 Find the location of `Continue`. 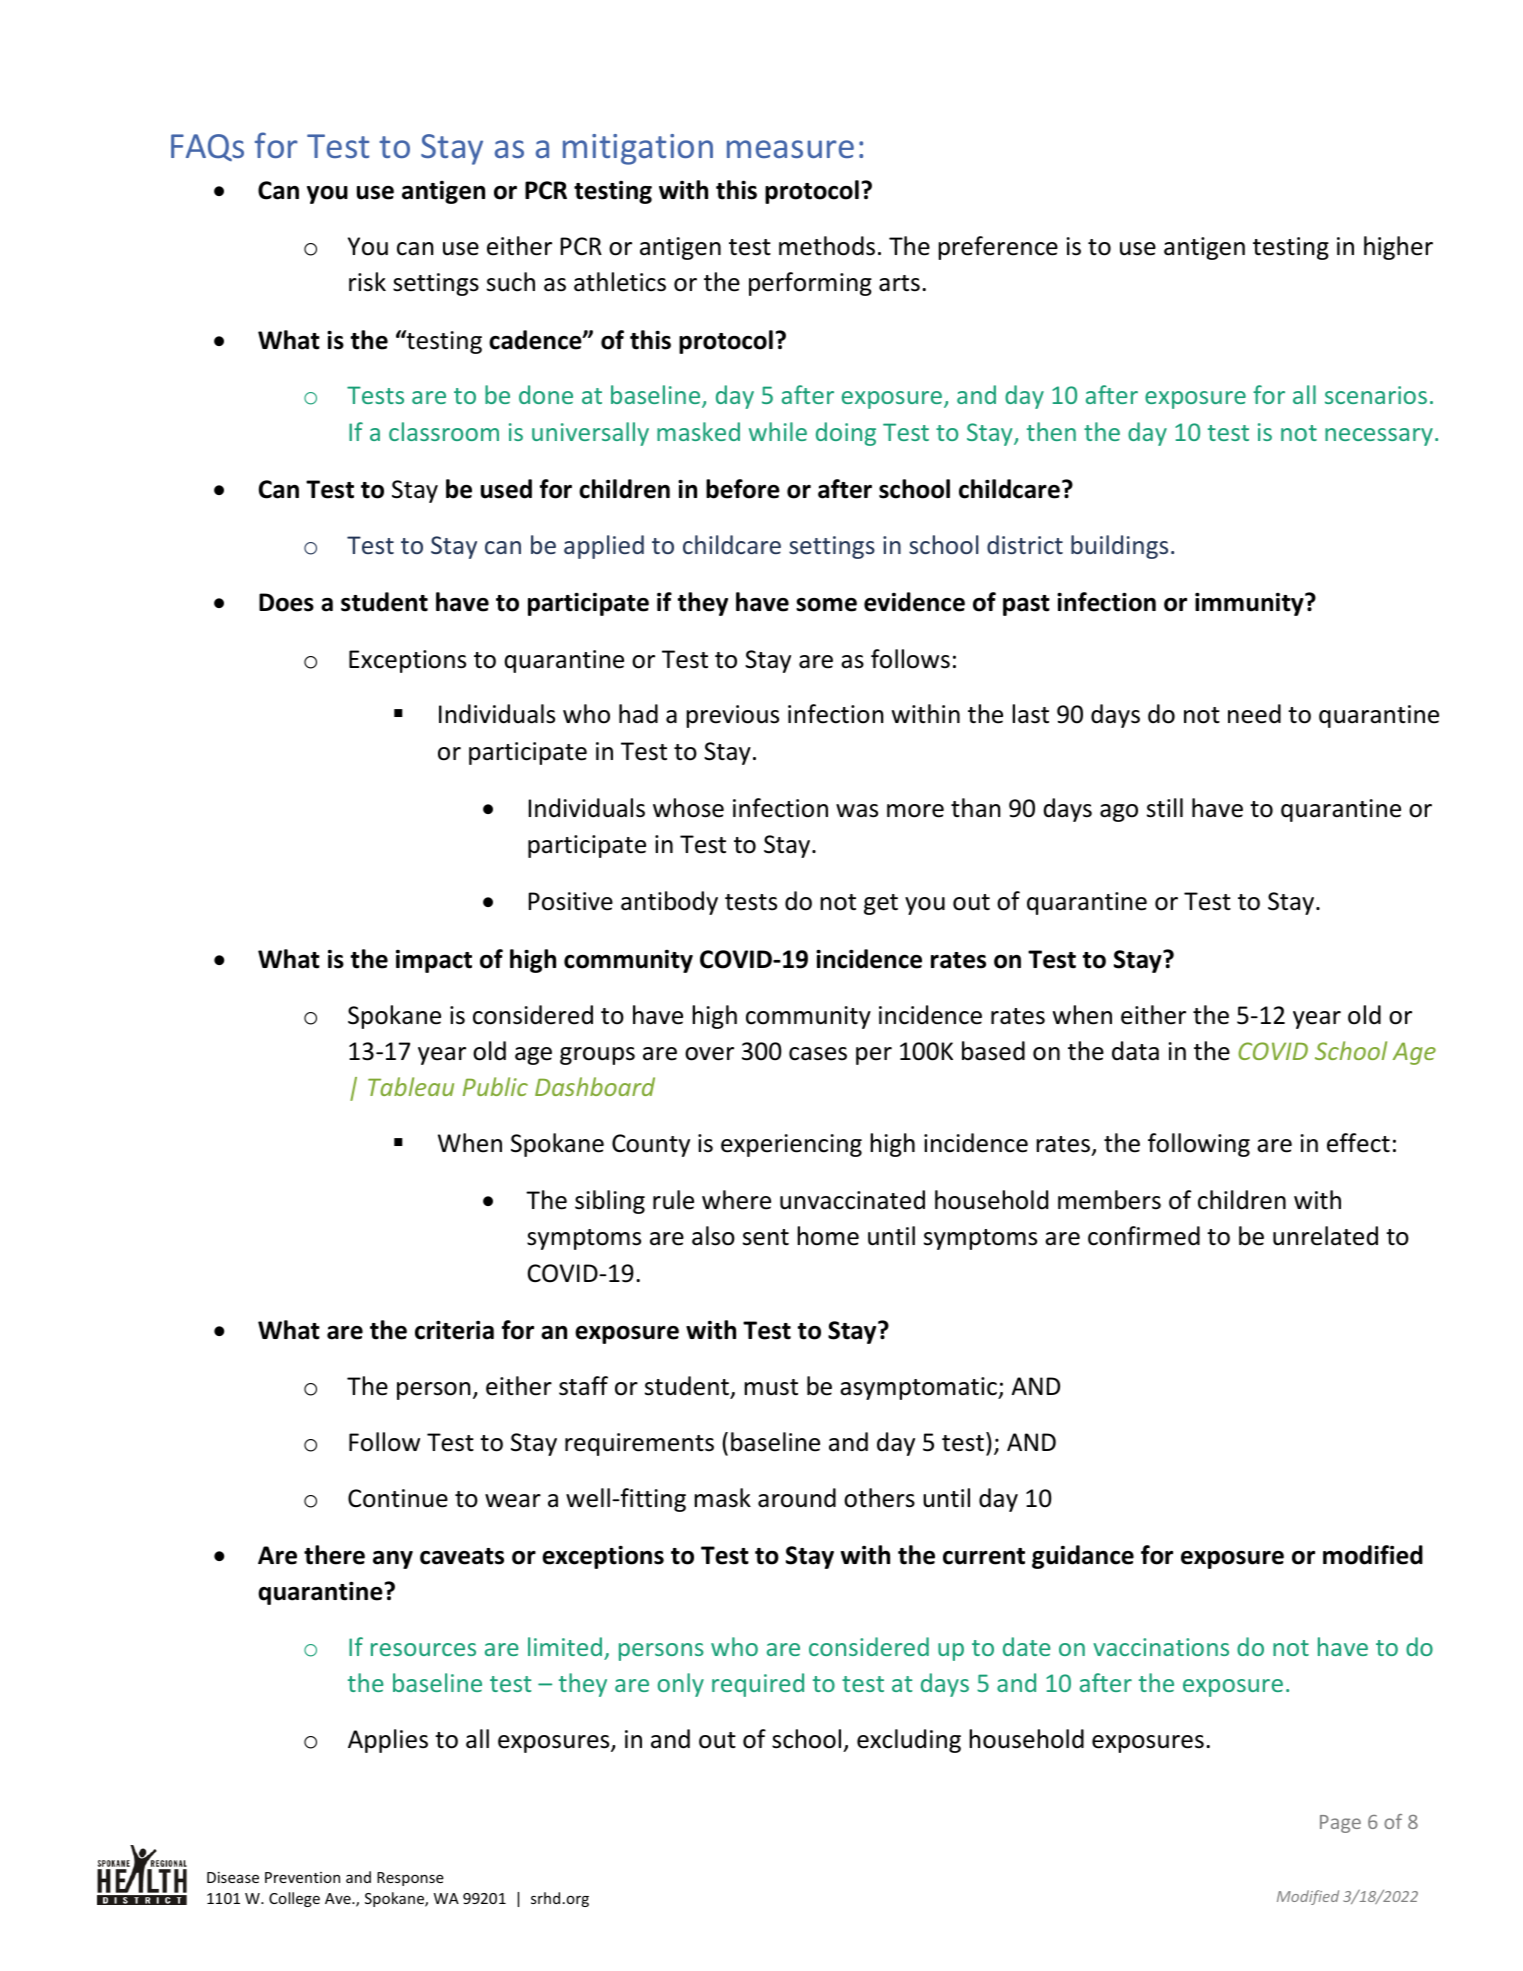

Continue is located at coordinates (398, 1498).
